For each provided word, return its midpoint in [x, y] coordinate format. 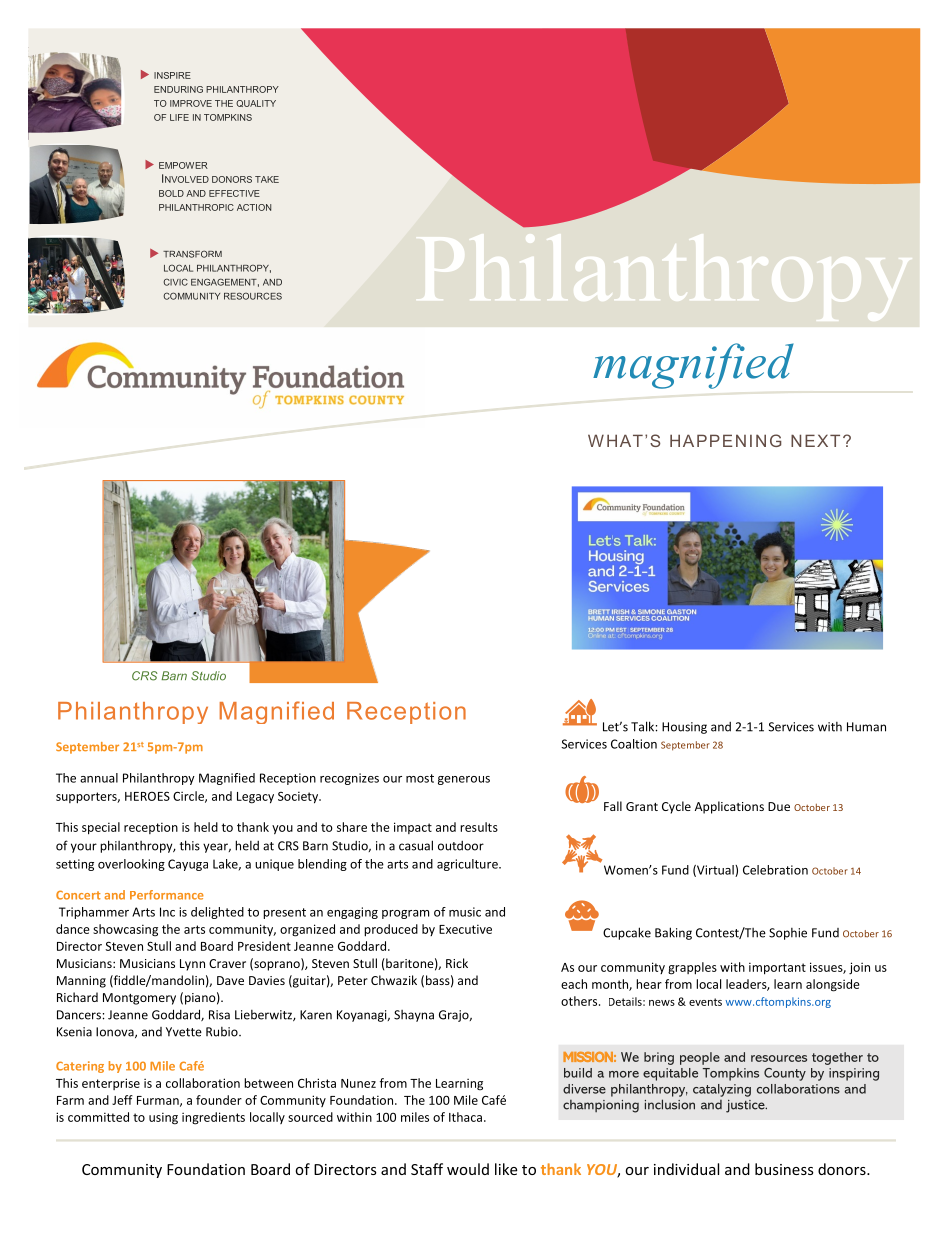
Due [779, 806]
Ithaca [465, 1117]
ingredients [213, 1118]
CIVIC [175, 282]
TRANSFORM [192, 254]
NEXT [815, 440]
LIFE [179, 117]
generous [464, 780]
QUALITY [256, 103]
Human [866, 727]
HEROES [147, 796]
